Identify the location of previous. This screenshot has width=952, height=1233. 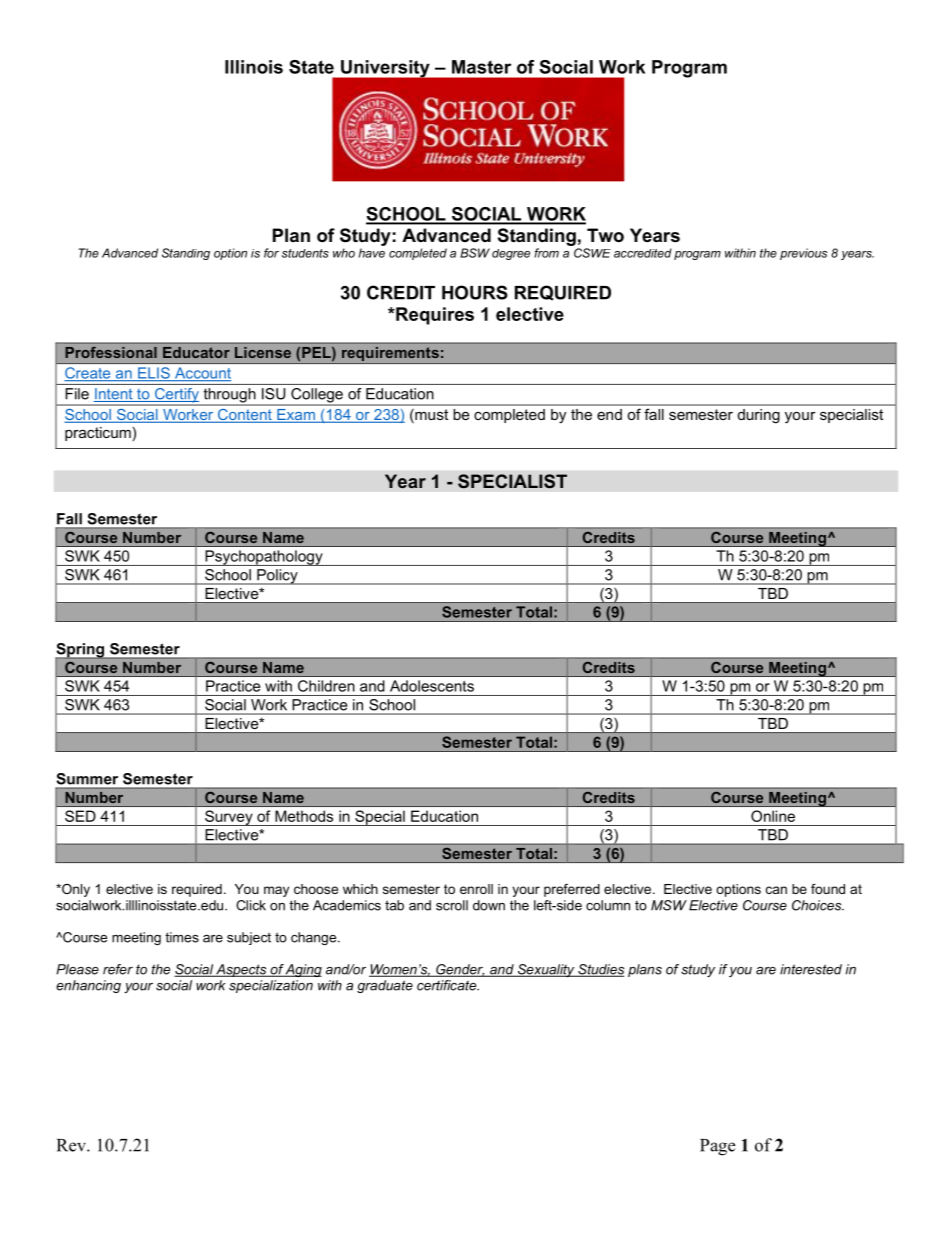
(803, 254).
